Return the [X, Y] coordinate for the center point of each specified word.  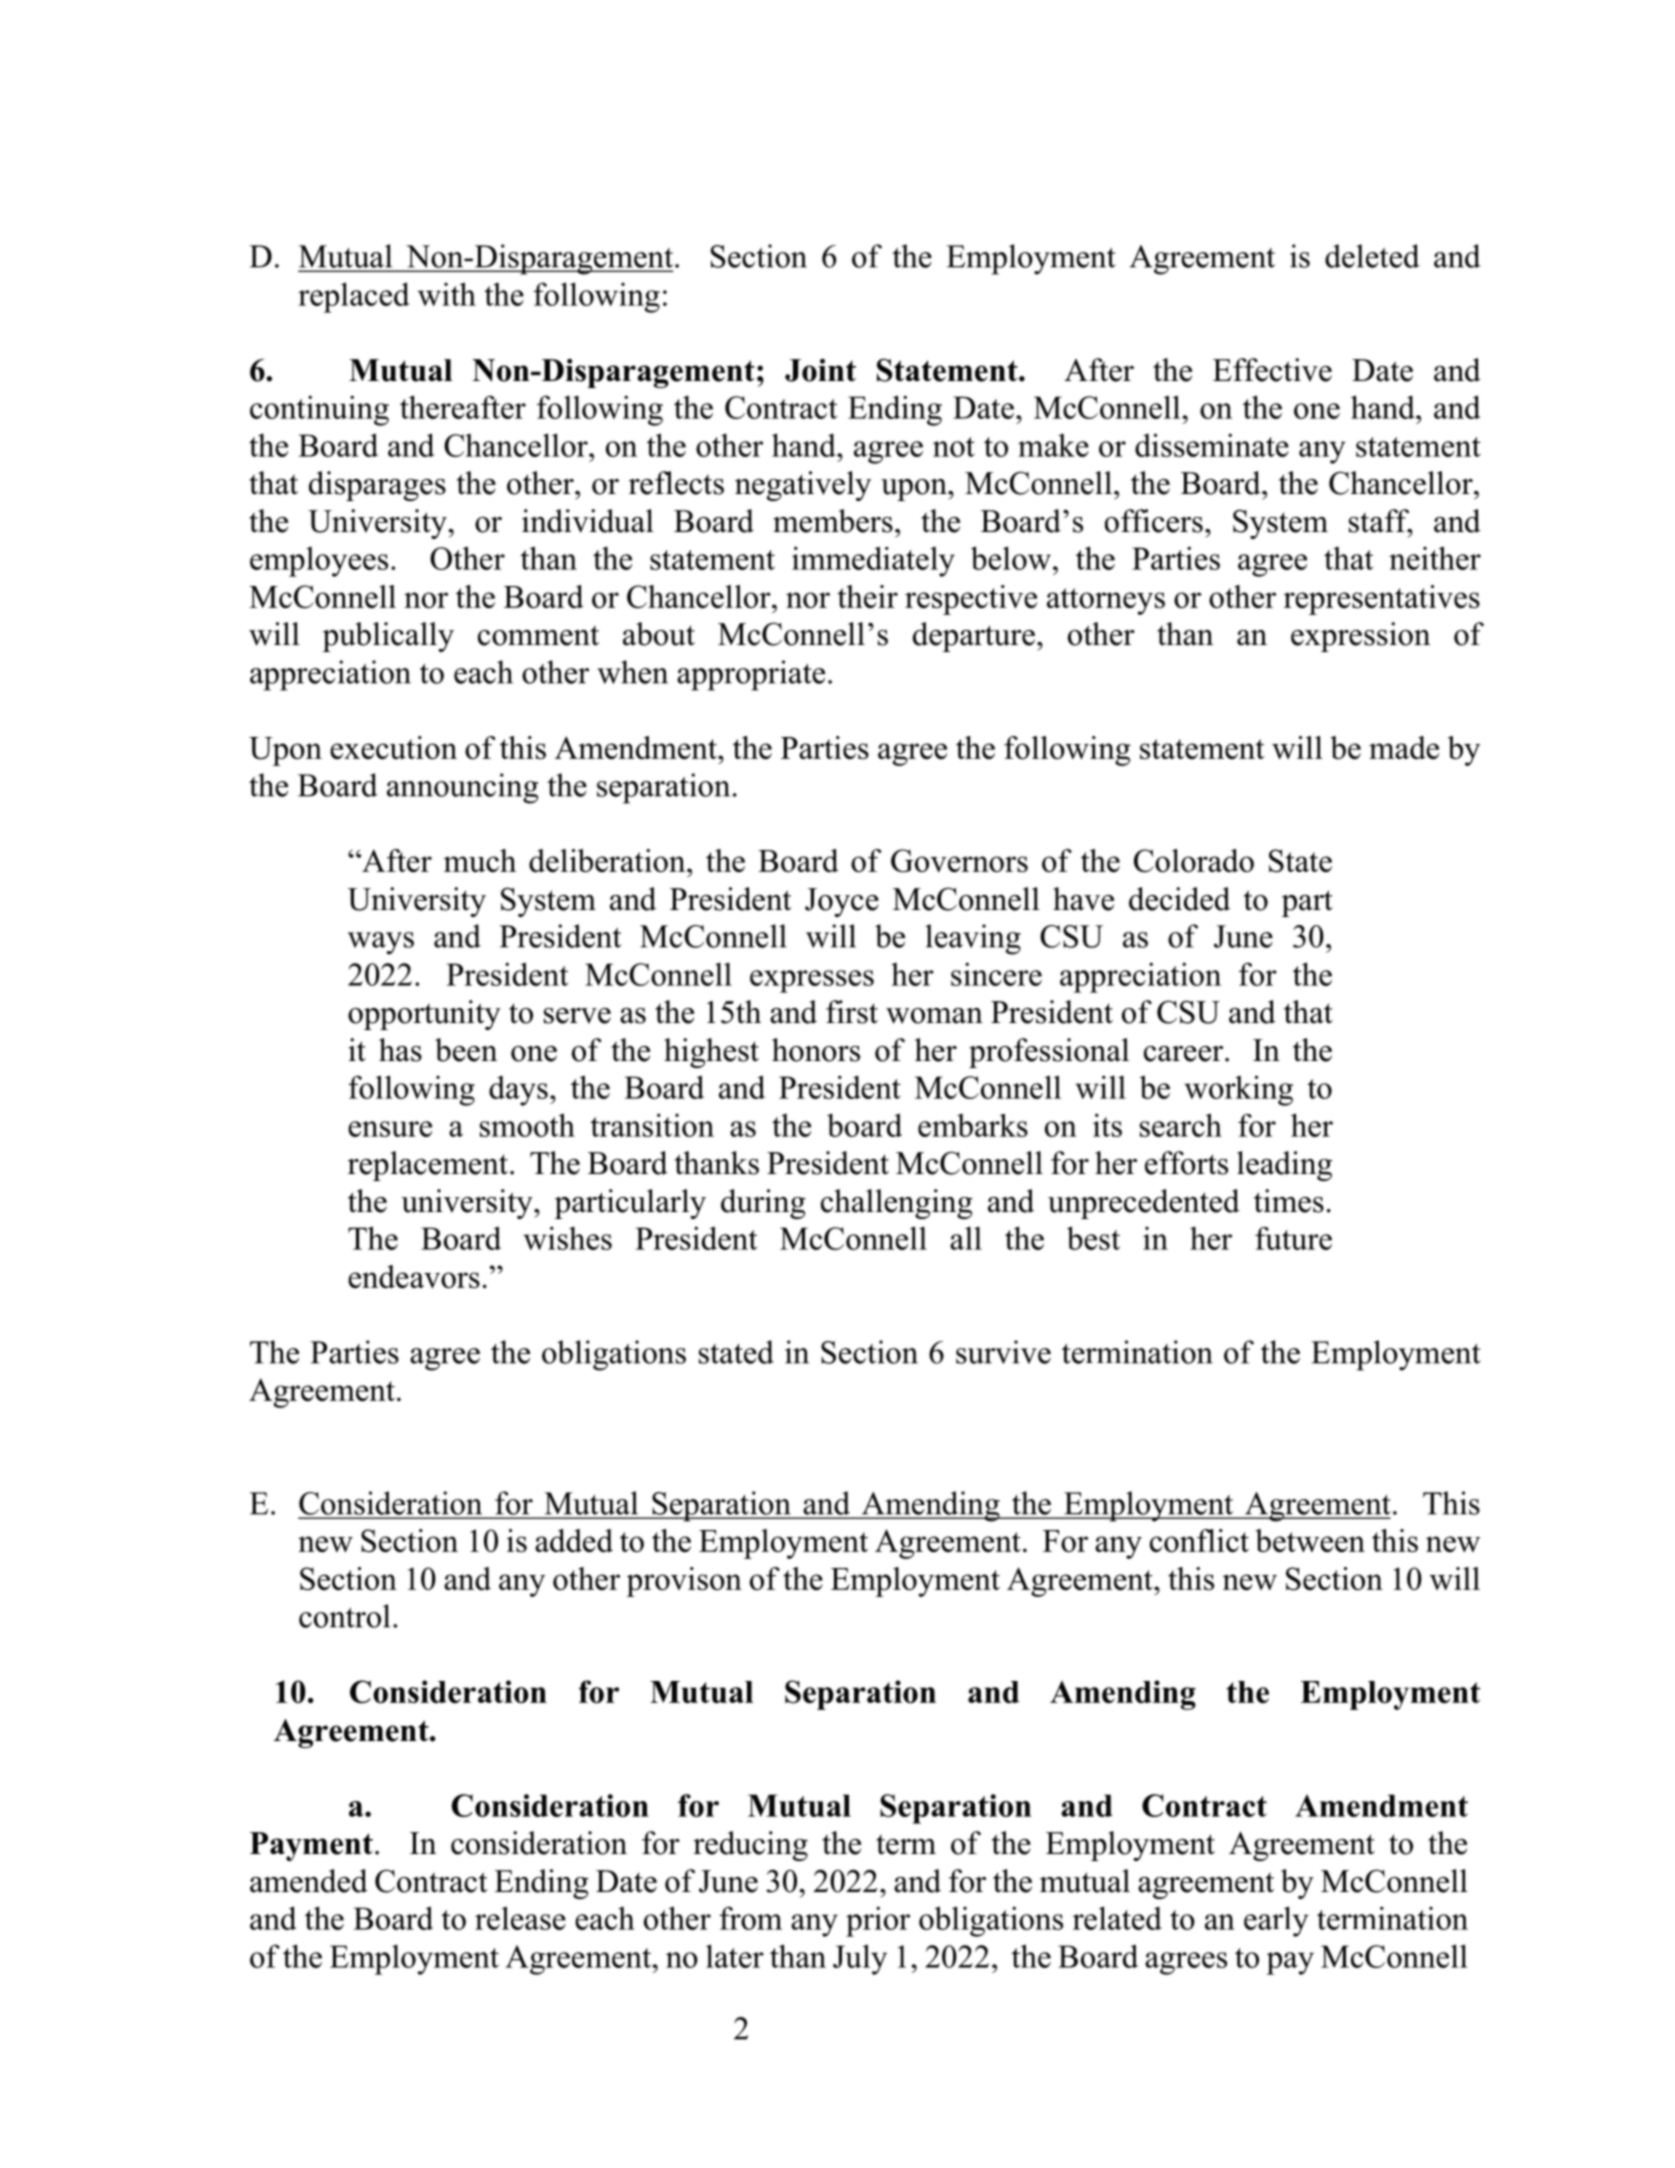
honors [816, 1050]
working [1238, 1090]
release [520, 1918]
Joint [820, 370]
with [447, 294]
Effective [1272, 370]
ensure [390, 1129]
